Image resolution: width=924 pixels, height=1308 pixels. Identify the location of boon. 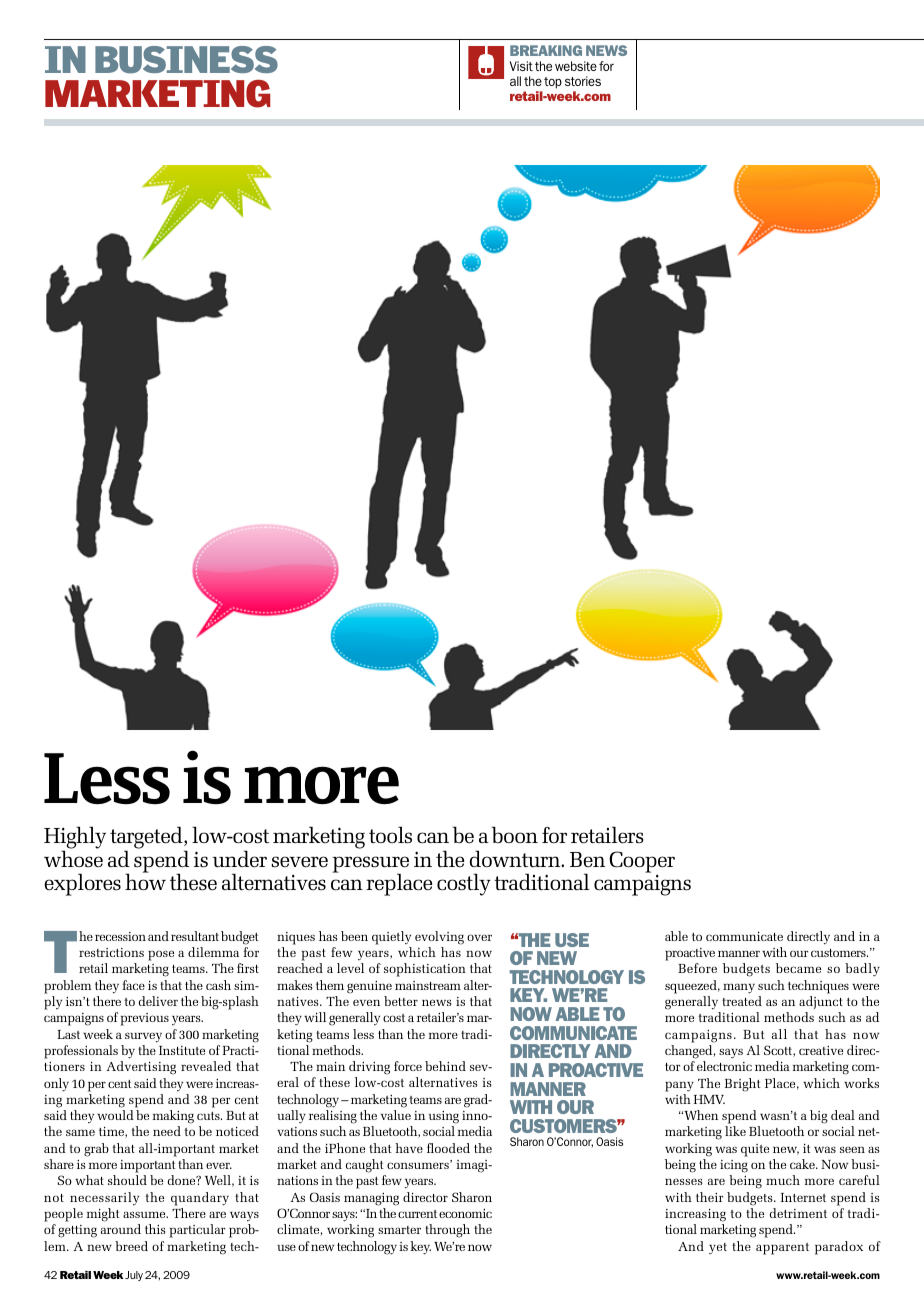
(515, 834).
